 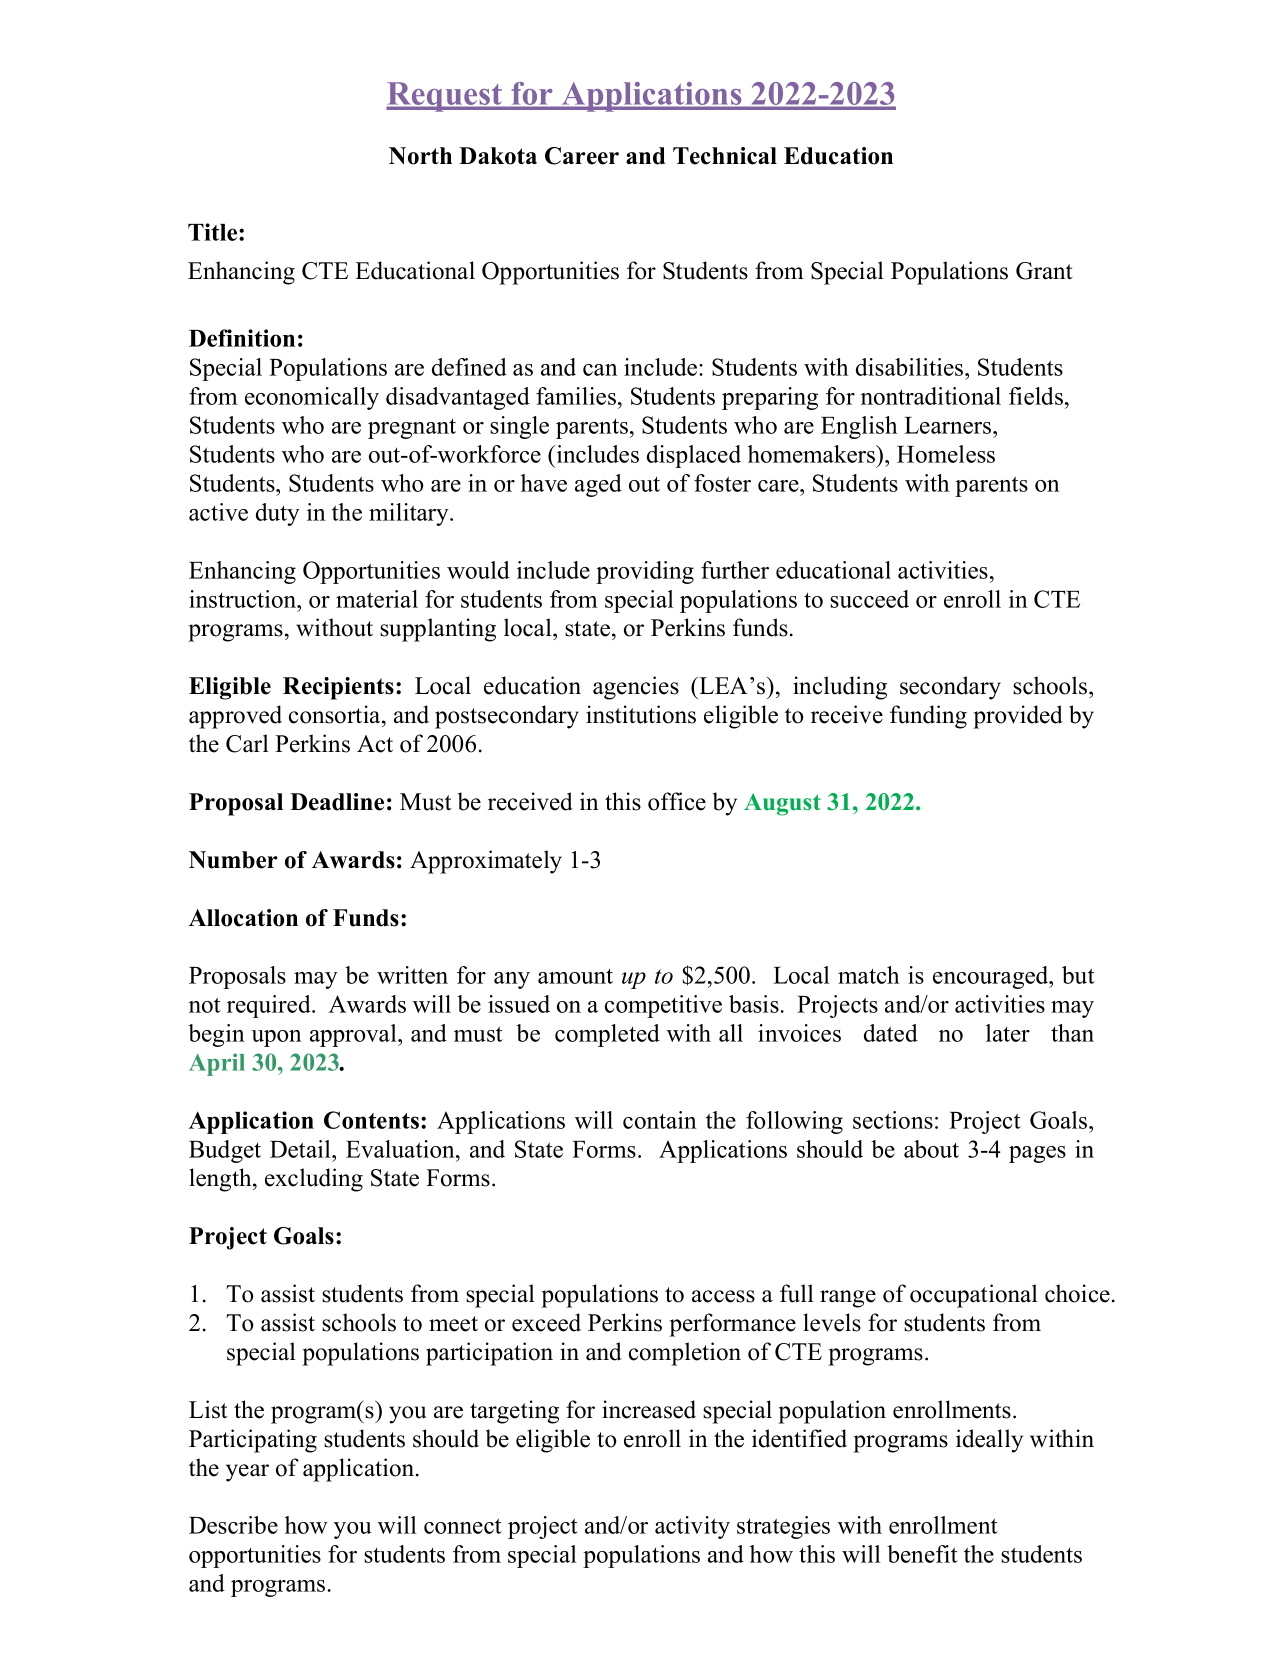 I want to click on Technical, so click(x=725, y=156).
